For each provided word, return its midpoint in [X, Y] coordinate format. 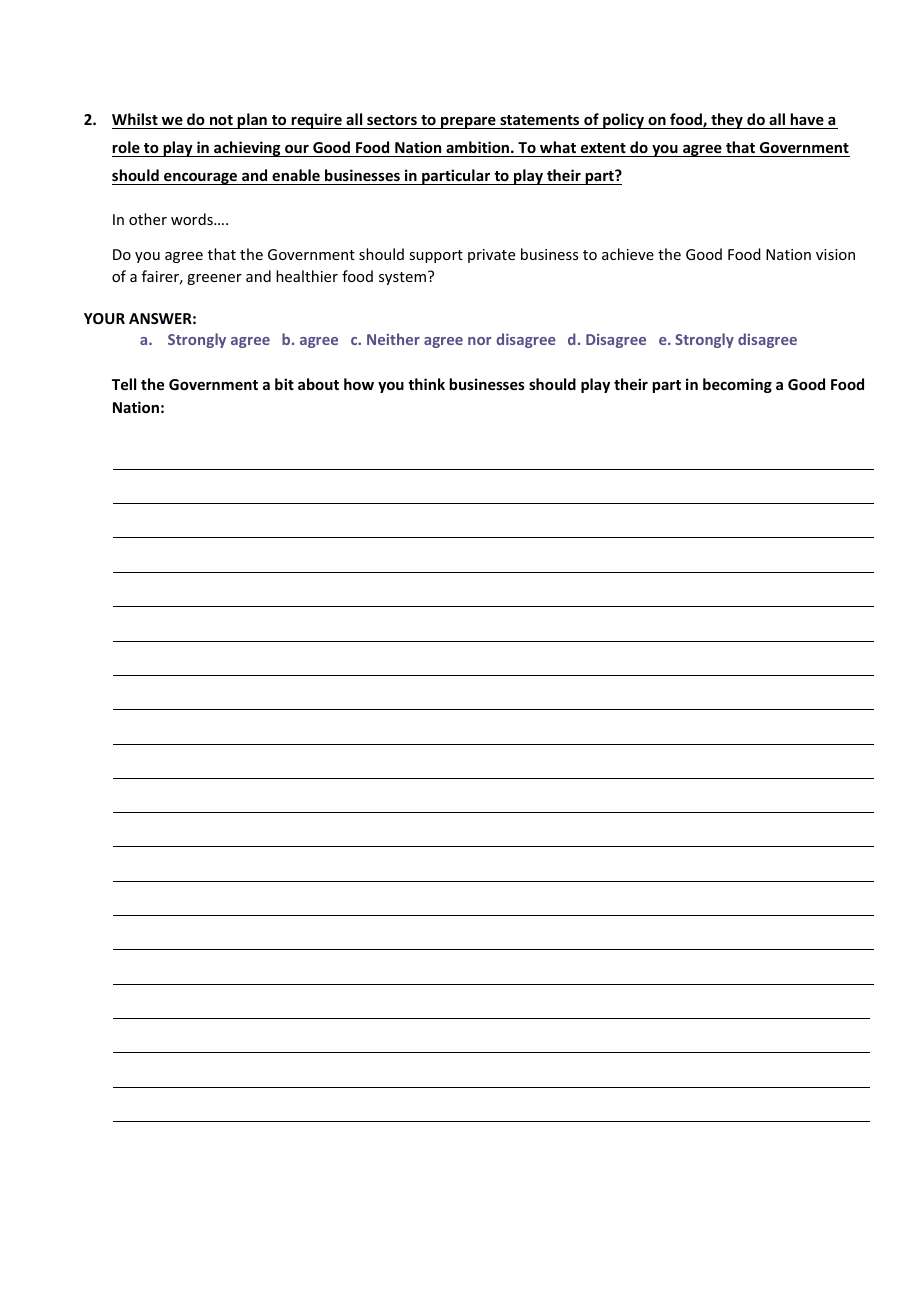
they [727, 121]
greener [214, 279]
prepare [468, 123]
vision [835, 254]
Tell [124, 384]
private [491, 256]
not [221, 122]
